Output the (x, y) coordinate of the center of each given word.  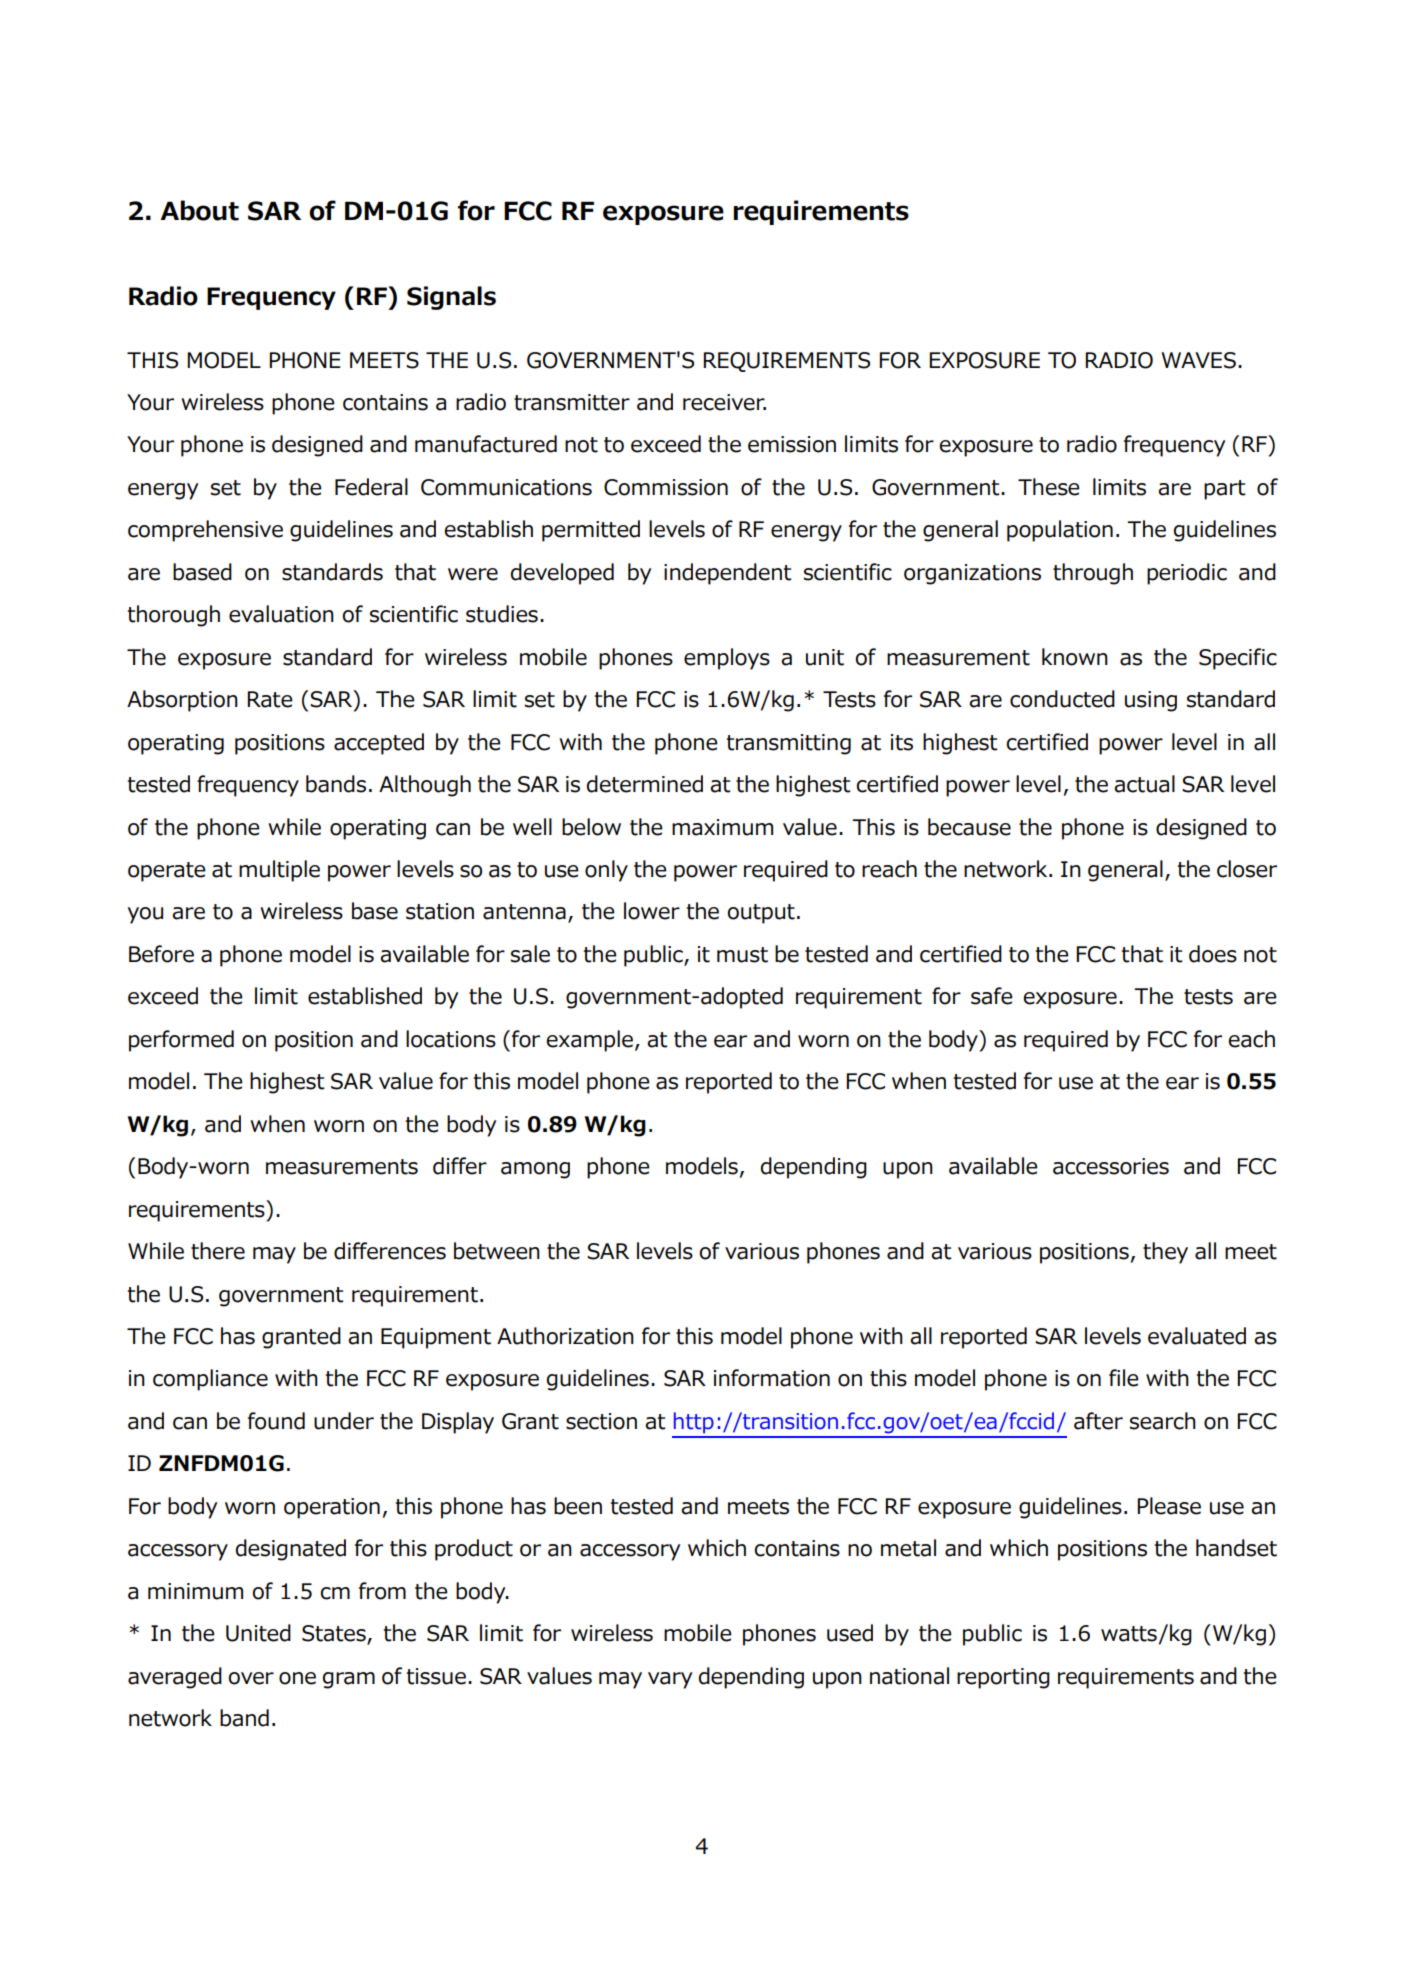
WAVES (1198, 360)
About (199, 210)
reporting (1003, 1678)
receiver (724, 402)
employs (727, 659)
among (535, 1170)
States (335, 1634)
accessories (1111, 1166)
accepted (379, 744)
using (1151, 701)
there (218, 1251)
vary (670, 1680)
